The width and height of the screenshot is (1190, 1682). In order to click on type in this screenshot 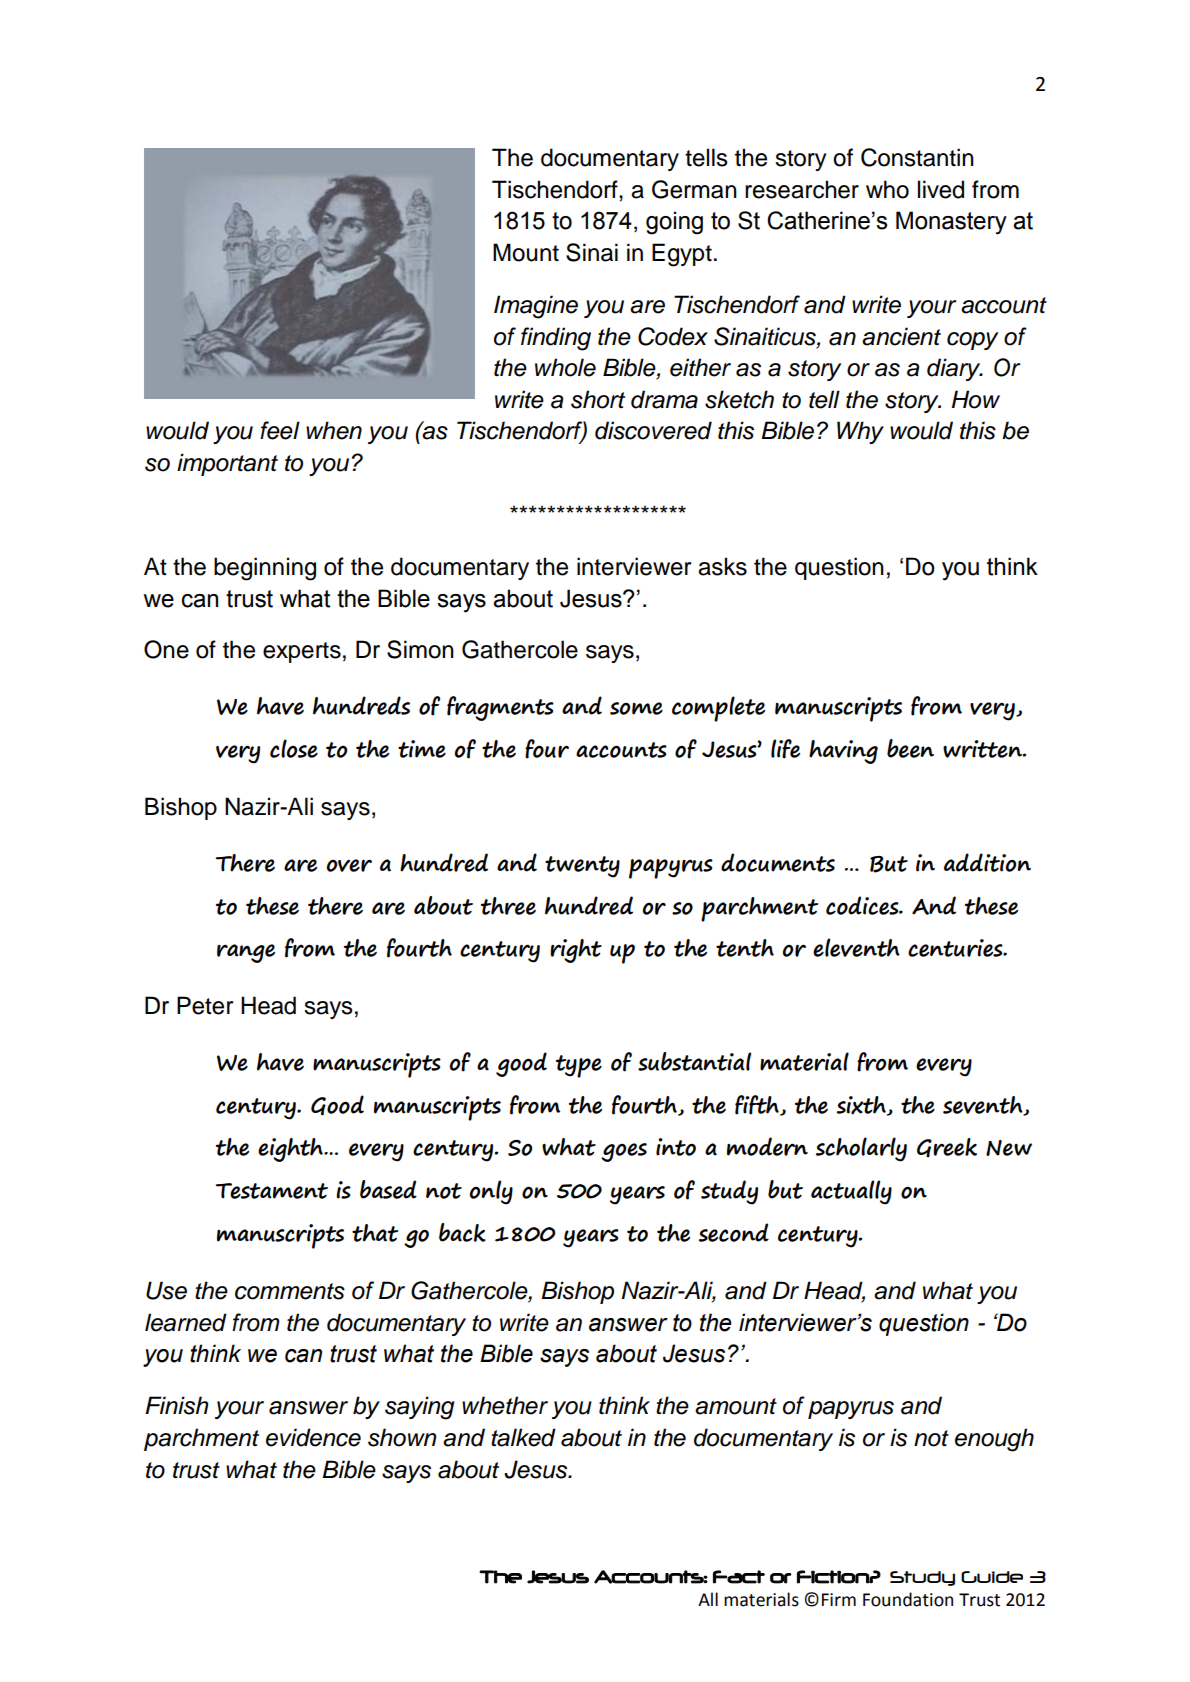, I will do `click(579, 1066)`.
